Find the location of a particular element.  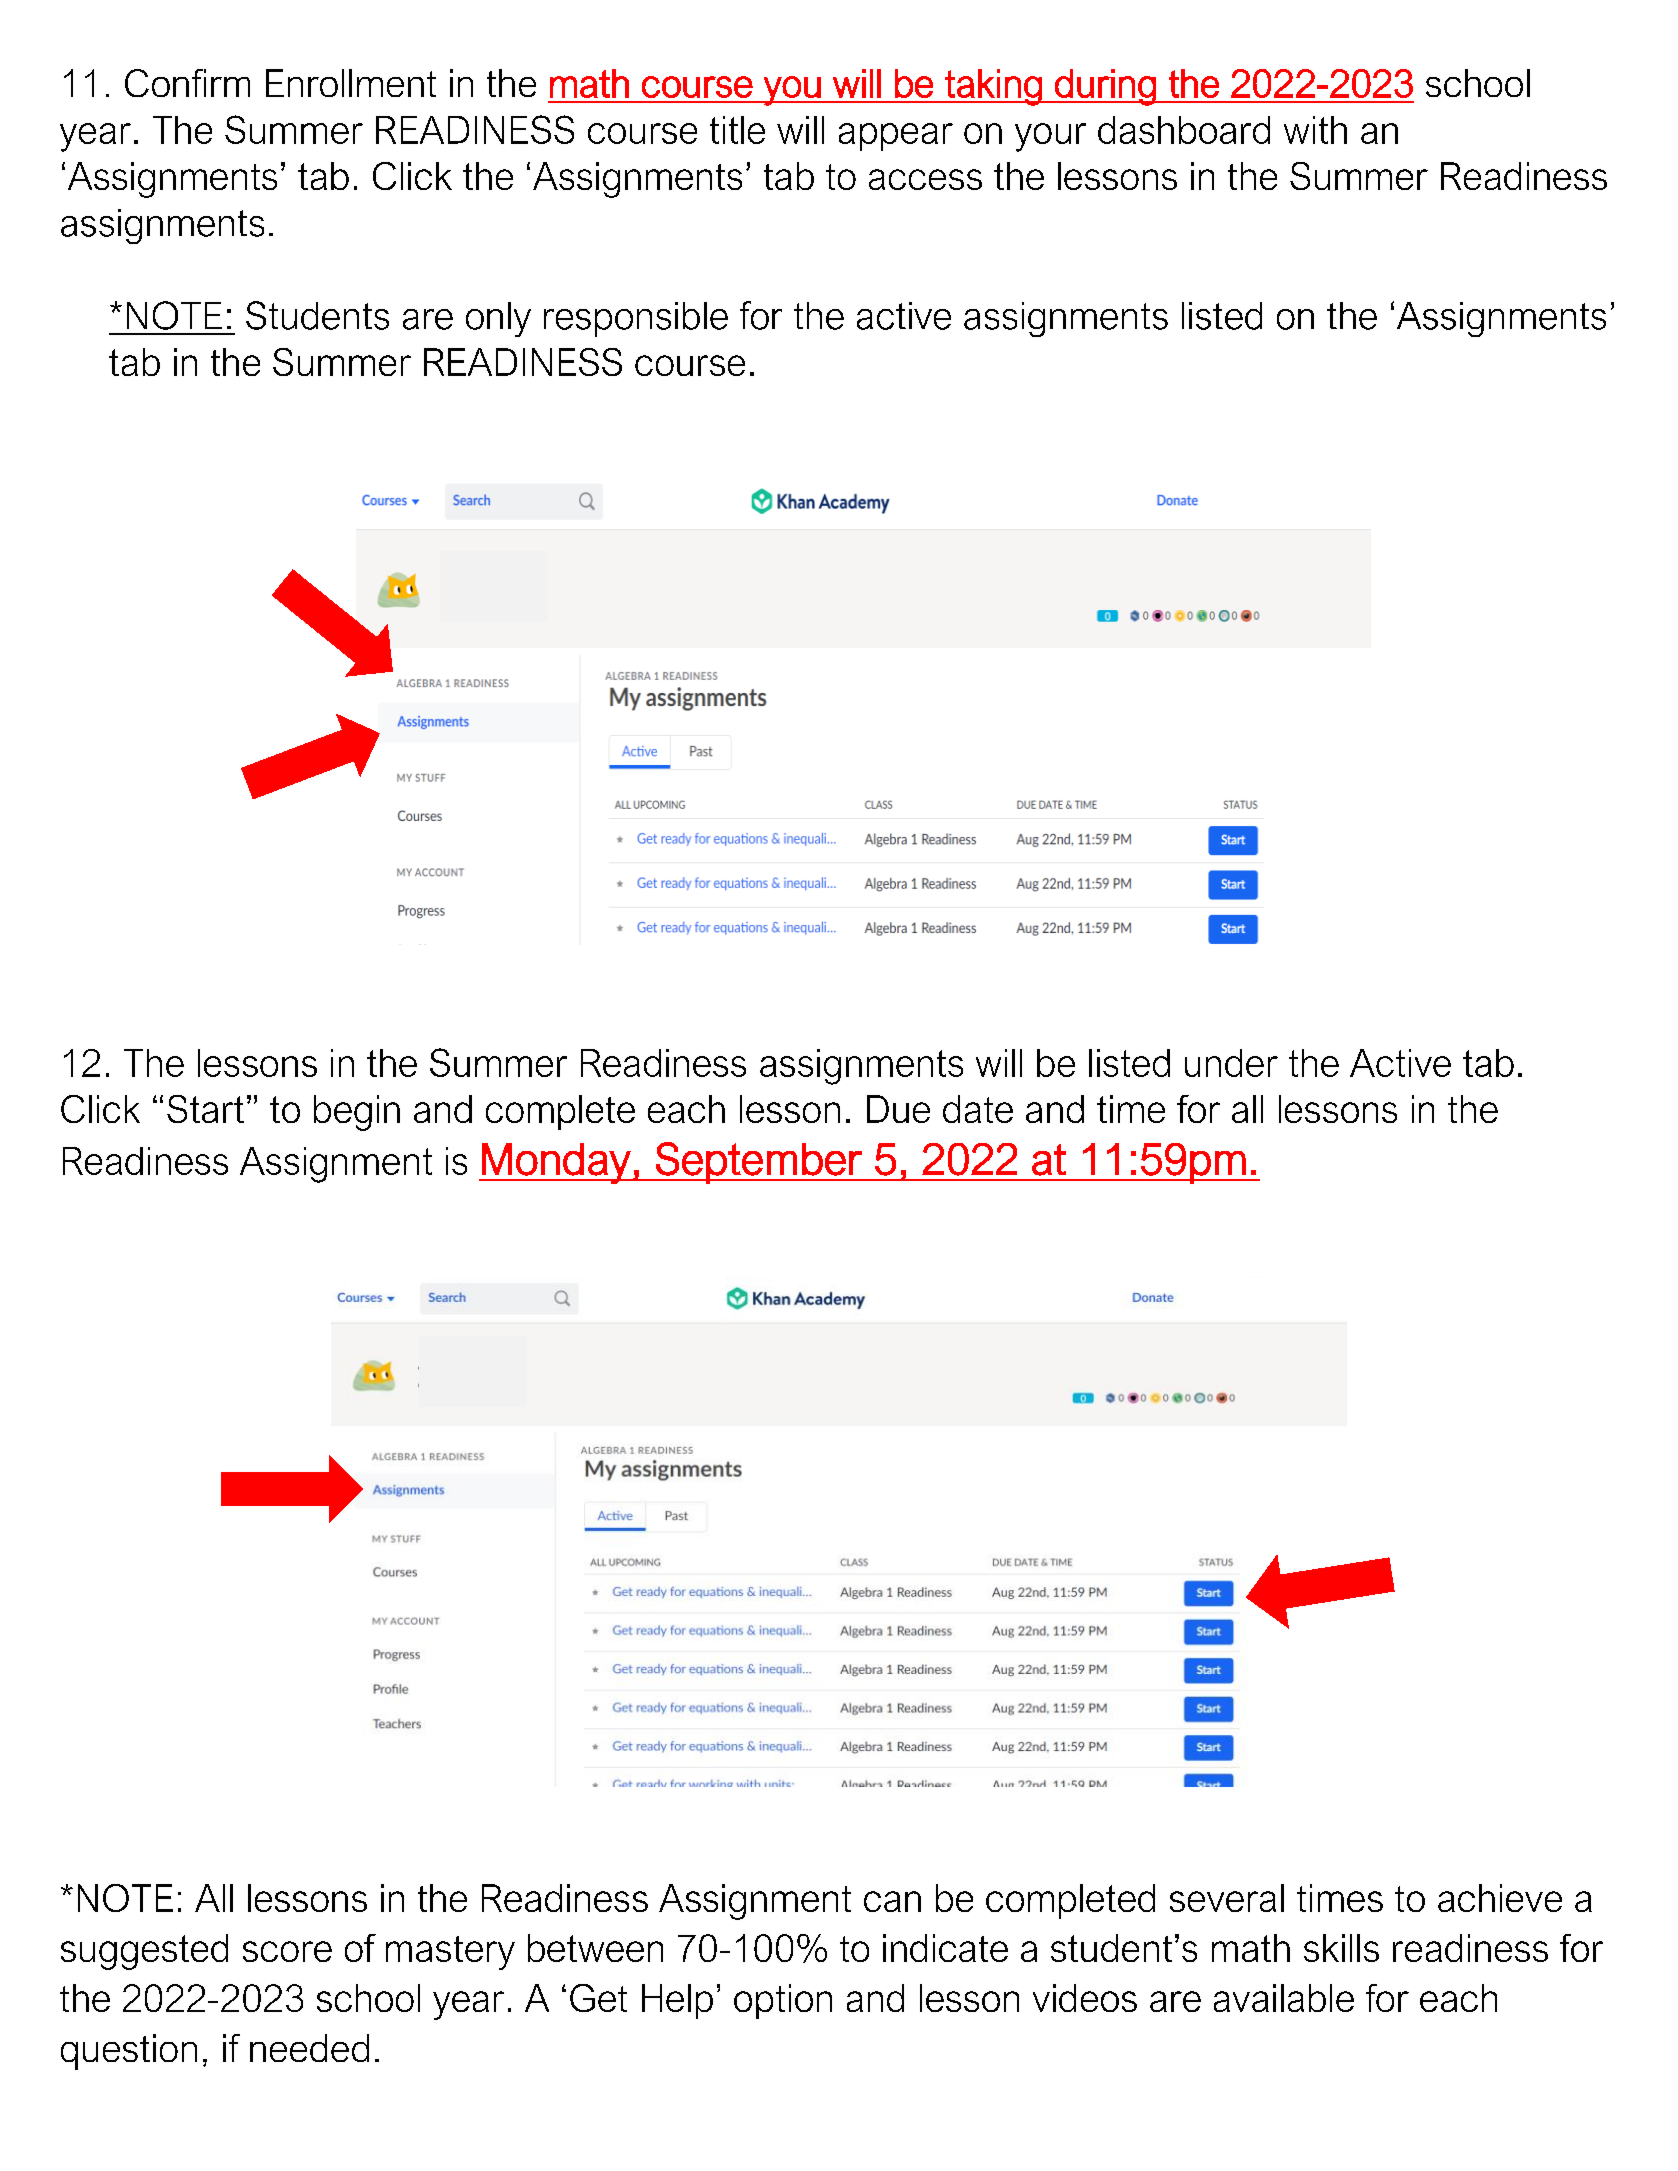

score is located at coordinates (287, 1951).
